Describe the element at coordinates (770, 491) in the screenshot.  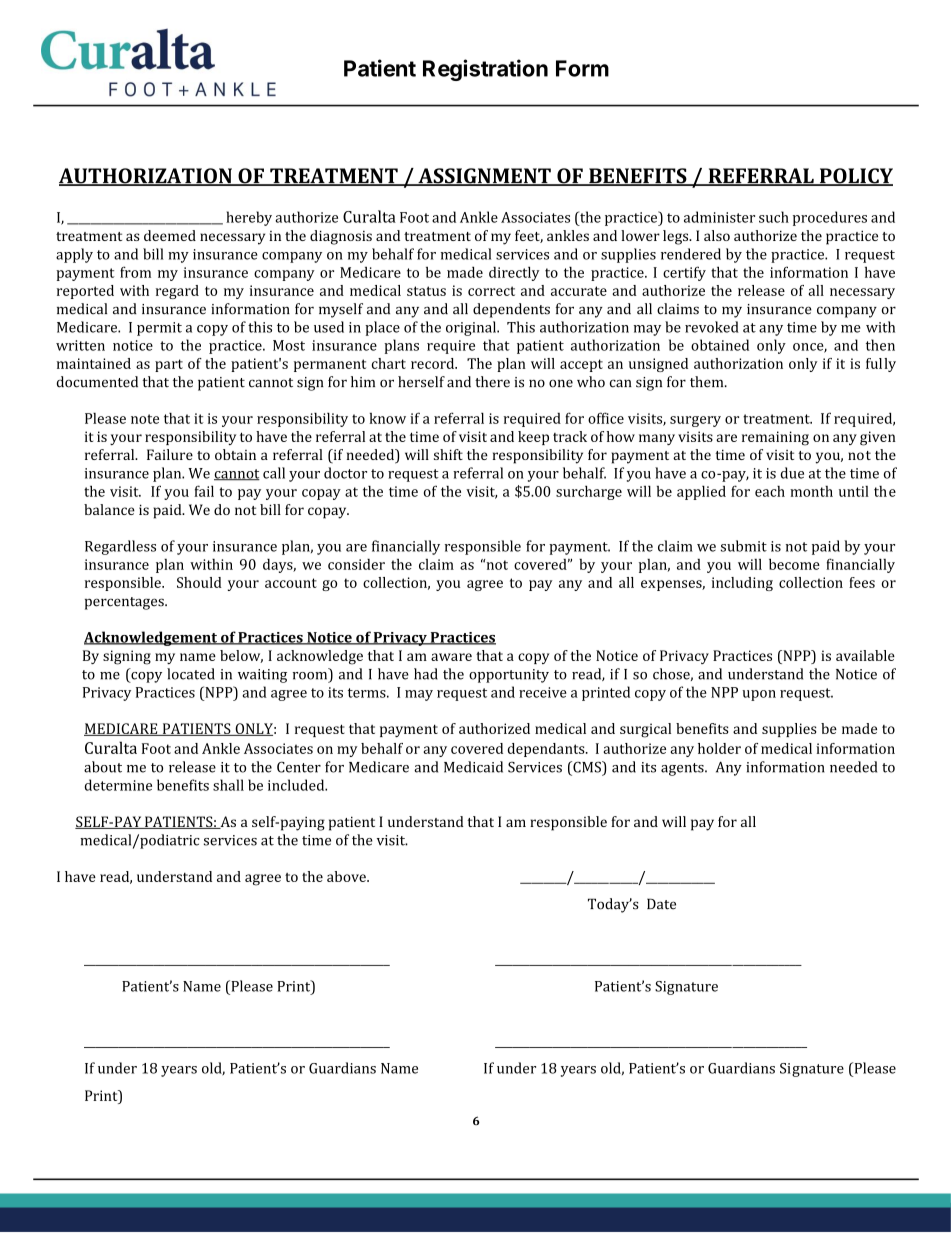
I see `each` at that location.
